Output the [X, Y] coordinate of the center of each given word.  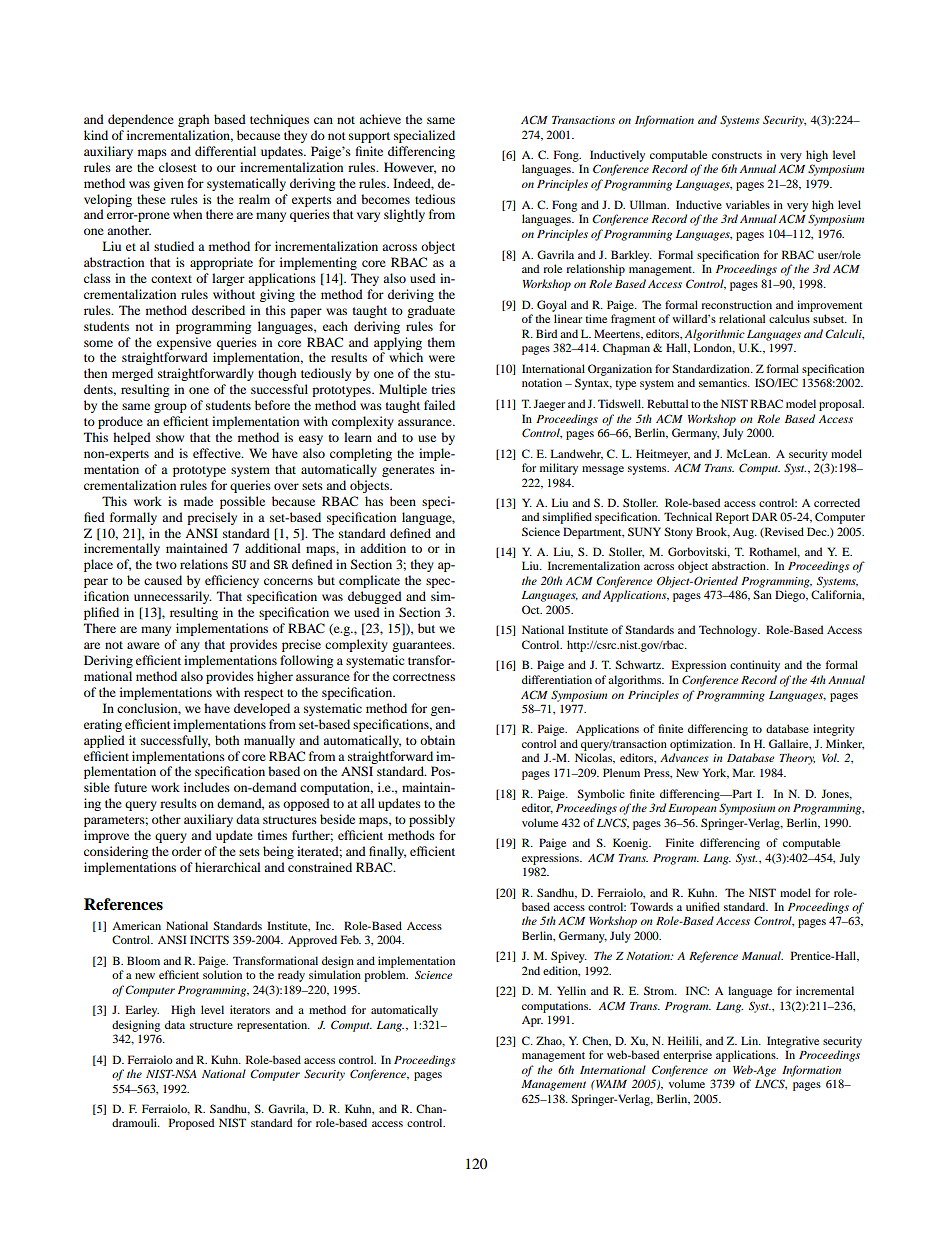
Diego [791, 596]
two [166, 565]
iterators [250, 1009]
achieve [380, 119]
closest [178, 167]
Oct [532, 609]
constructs [737, 155]
